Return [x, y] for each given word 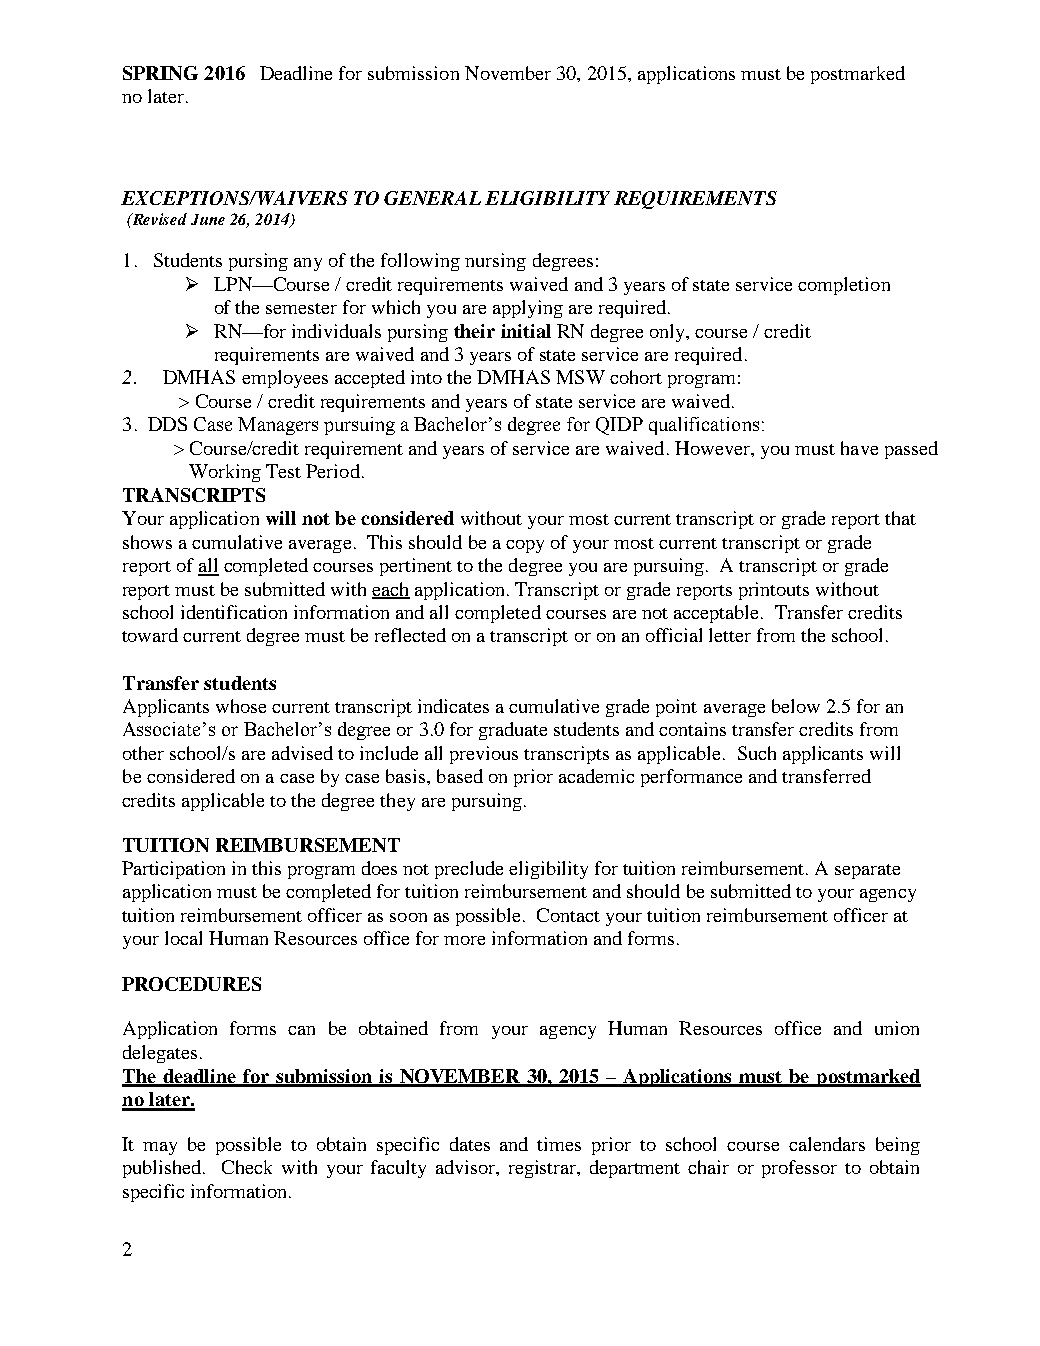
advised [302, 753]
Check [247, 1167]
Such [757, 753]
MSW [580, 377]
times [559, 1144]
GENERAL [432, 198]
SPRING [160, 73]
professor [799, 1169]
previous [484, 755]
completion [844, 286]
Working [225, 473]
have [859, 448]
